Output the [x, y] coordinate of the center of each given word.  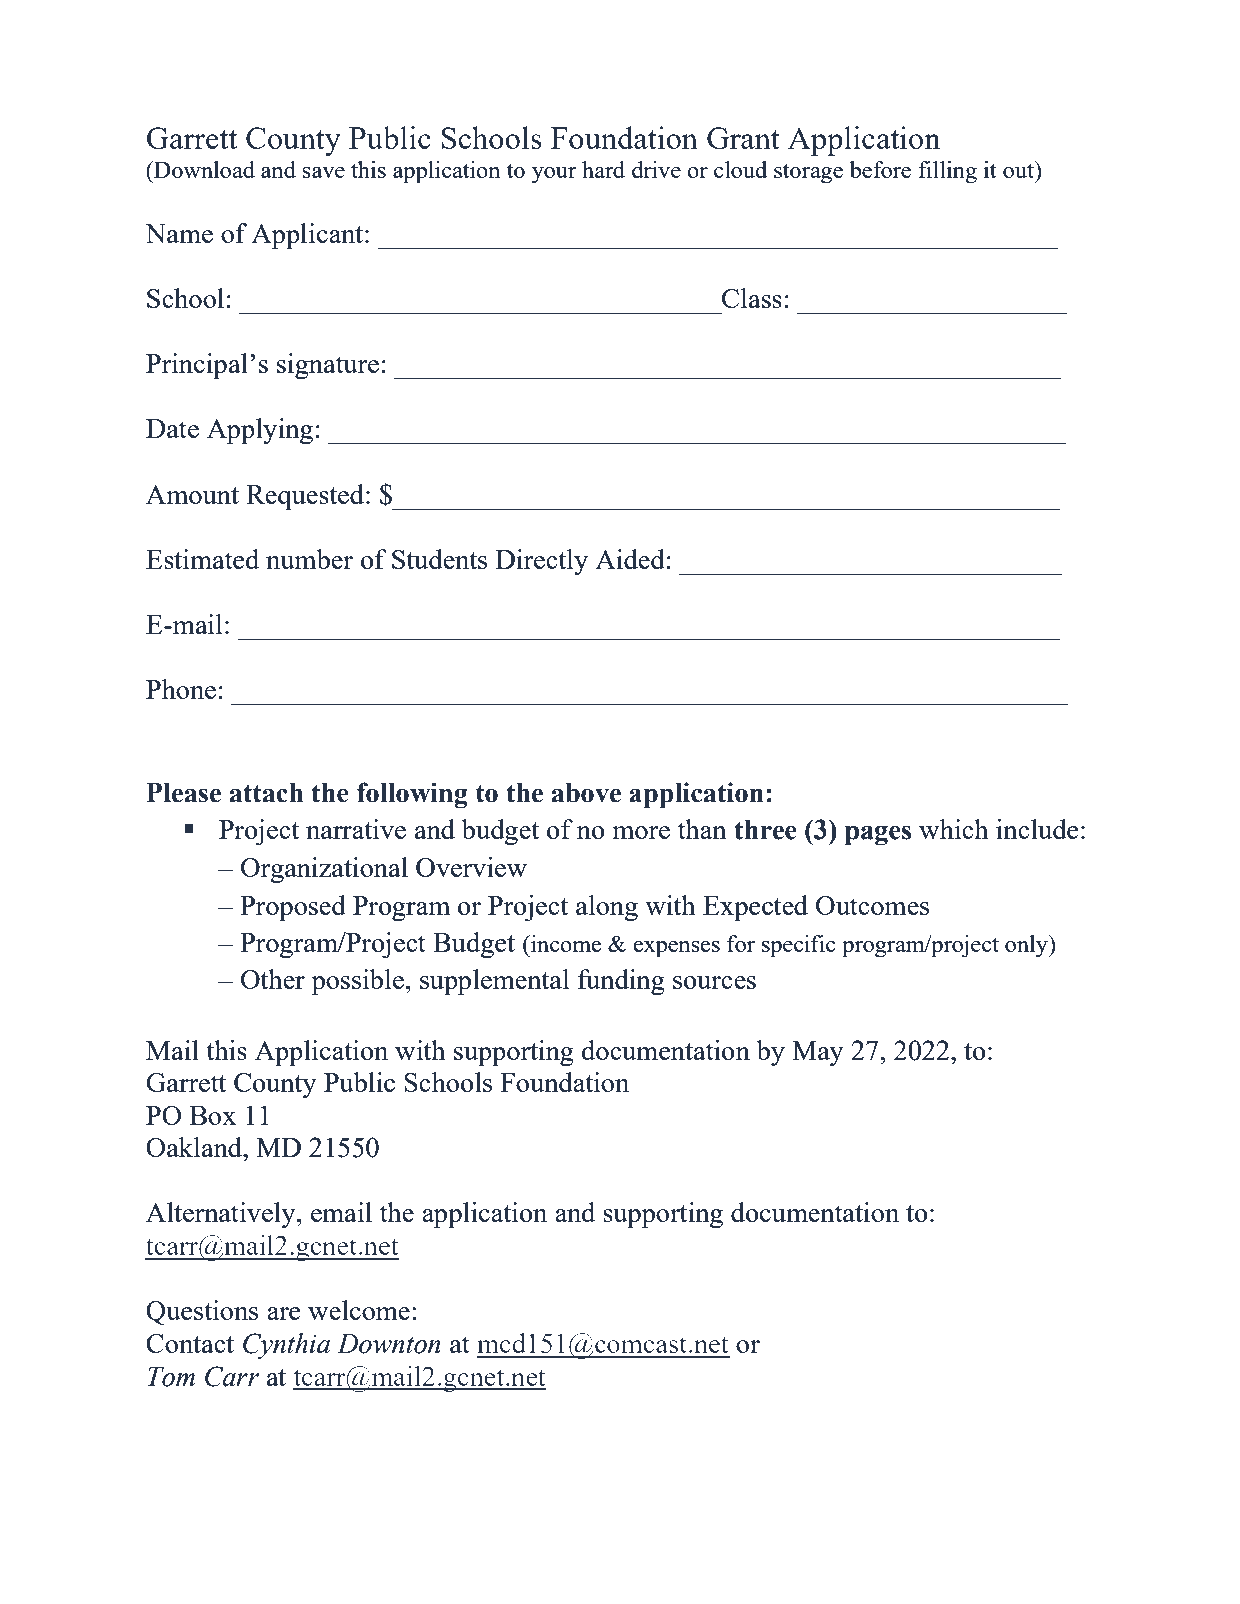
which [954, 829]
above [586, 793]
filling [947, 172]
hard [603, 169]
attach [266, 793]
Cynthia [286, 1346]
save [323, 172]
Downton [389, 1344]
